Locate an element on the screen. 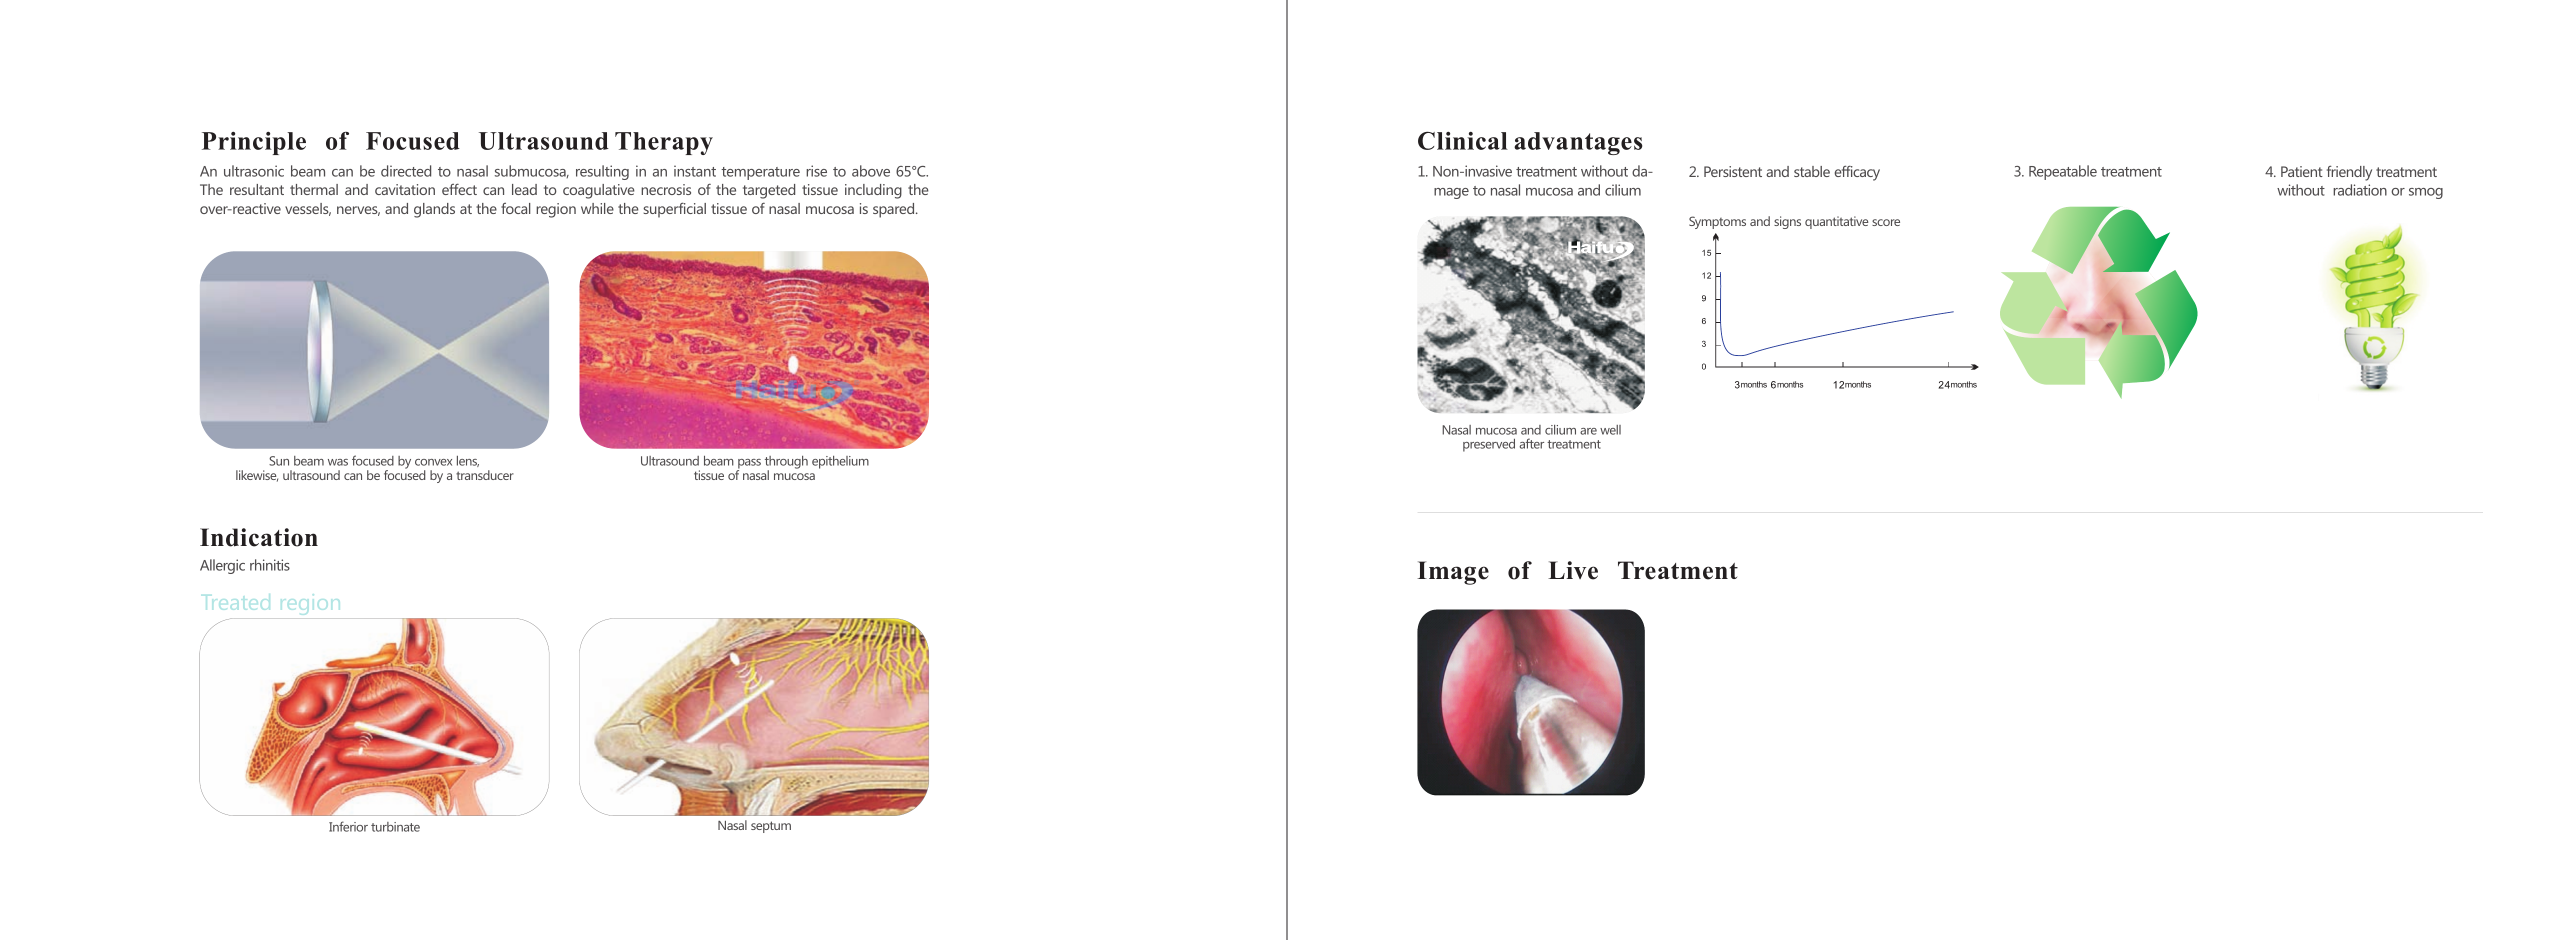  Live is located at coordinates (1573, 570).
